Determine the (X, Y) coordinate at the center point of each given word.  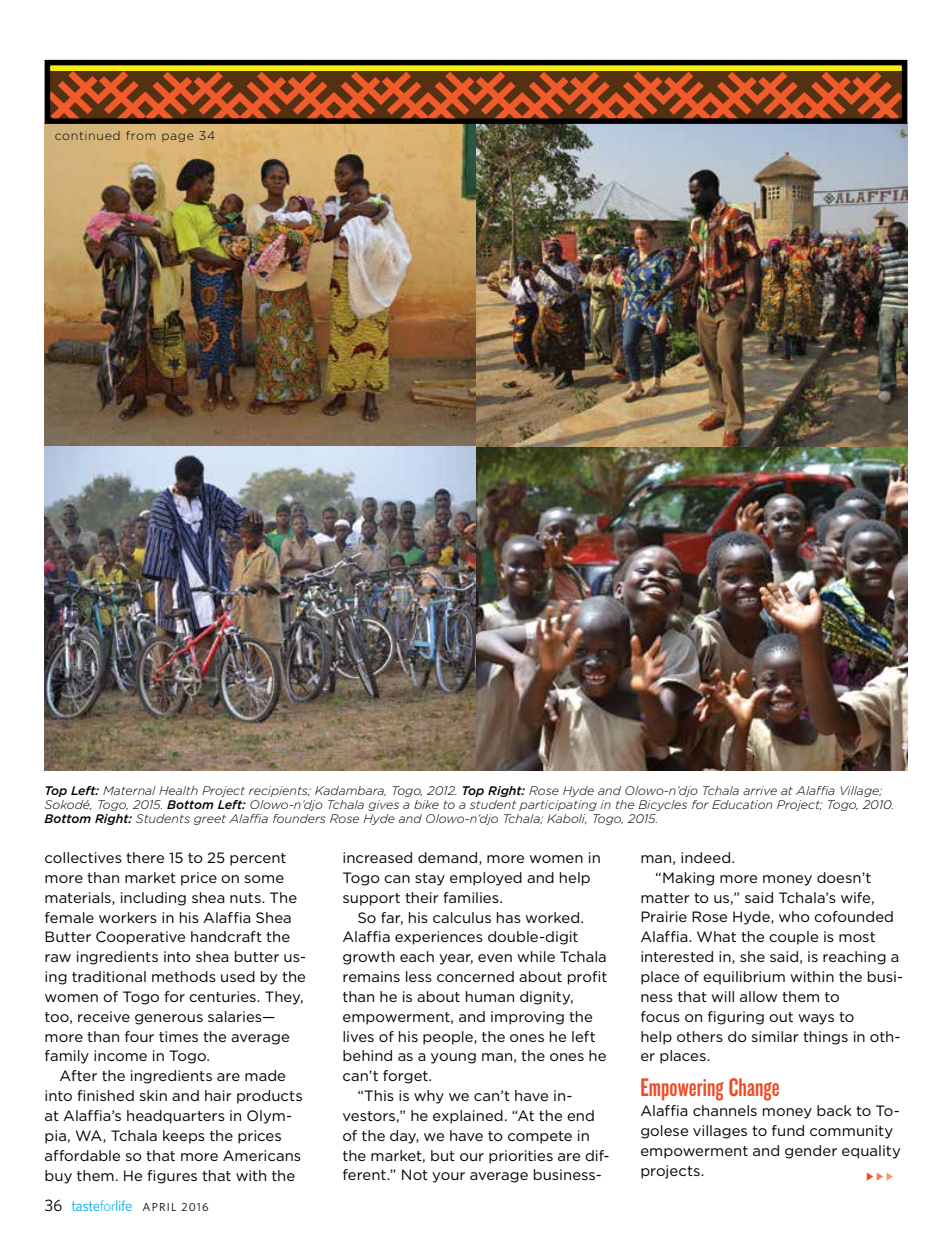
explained (468, 1117)
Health (178, 790)
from (141, 135)
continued (87, 135)
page (178, 137)
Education (742, 804)
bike (426, 804)
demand (449, 858)
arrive (760, 790)
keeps (184, 1137)
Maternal (129, 790)
